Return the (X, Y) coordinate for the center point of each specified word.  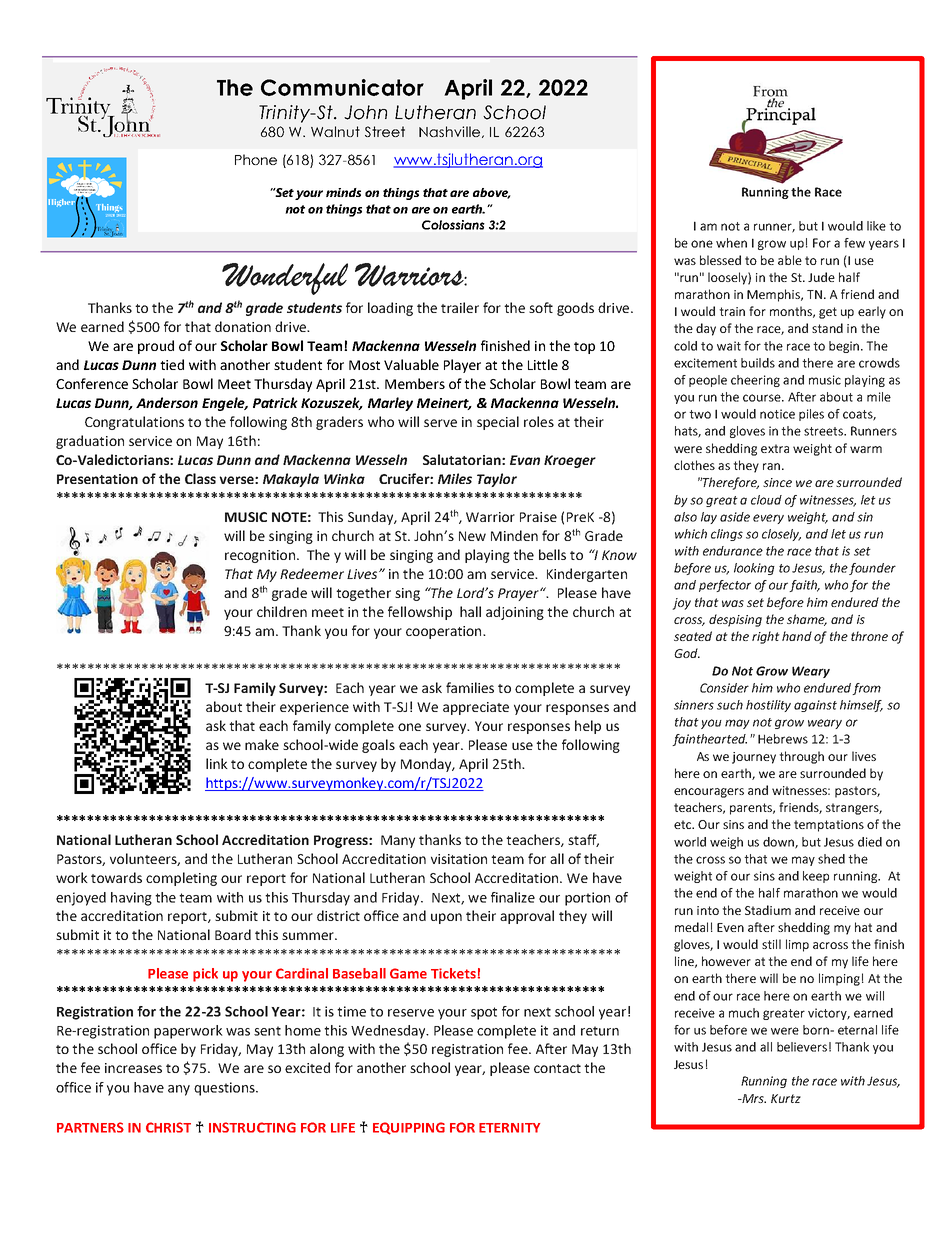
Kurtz (786, 1098)
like (876, 226)
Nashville (451, 132)
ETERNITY (509, 1128)
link (217, 763)
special (498, 423)
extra (775, 448)
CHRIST (168, 1127)
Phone (256, 159)
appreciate (476, 708)
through (801, 757)
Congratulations (134, 423)
